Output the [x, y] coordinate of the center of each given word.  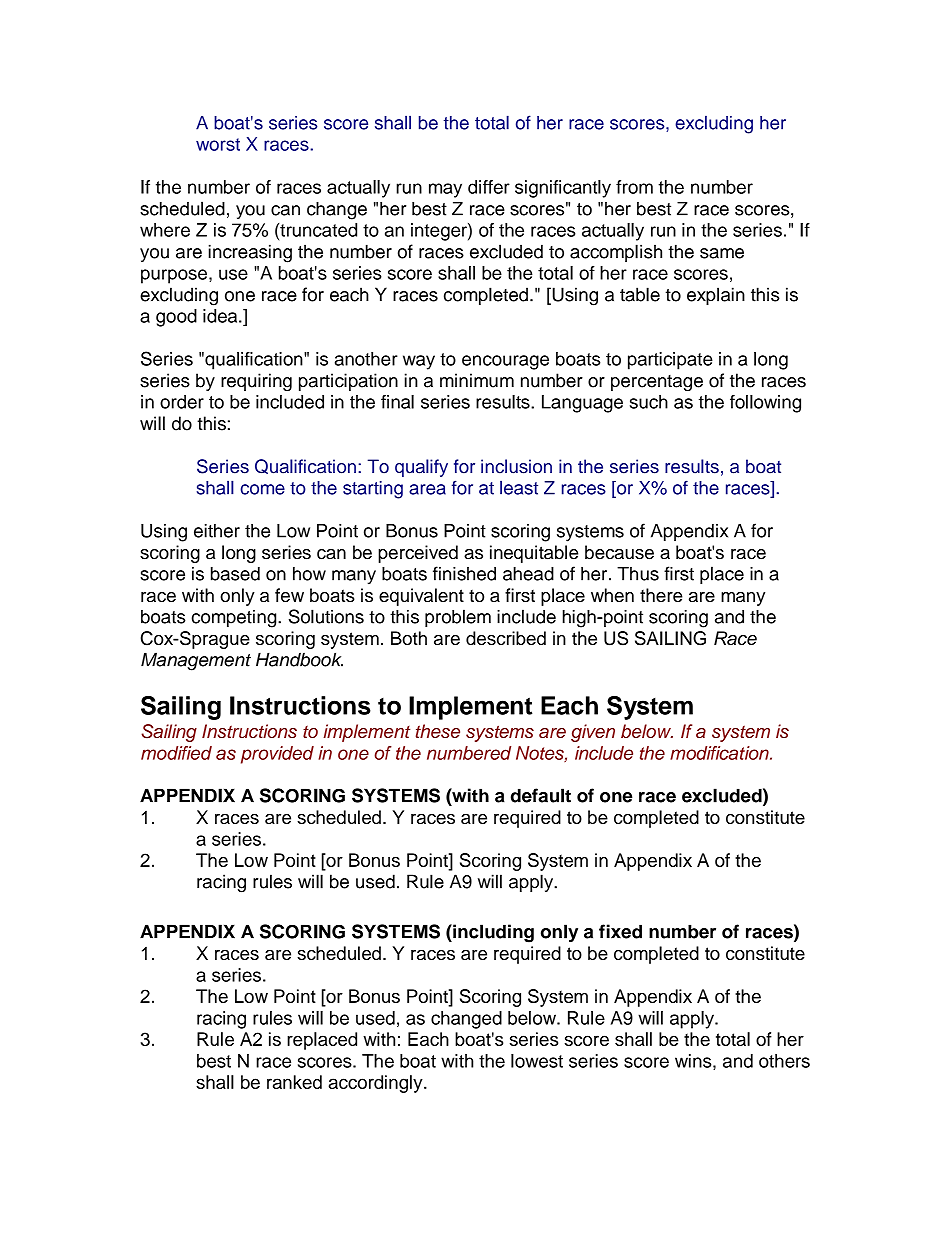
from [634, 187]
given [593, 733]
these [438, 731]
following [765, 403]
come [262, 489]
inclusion [516, 466]
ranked [294, 1082]
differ [489, 187]
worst [218, 144]
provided [277, 755]
